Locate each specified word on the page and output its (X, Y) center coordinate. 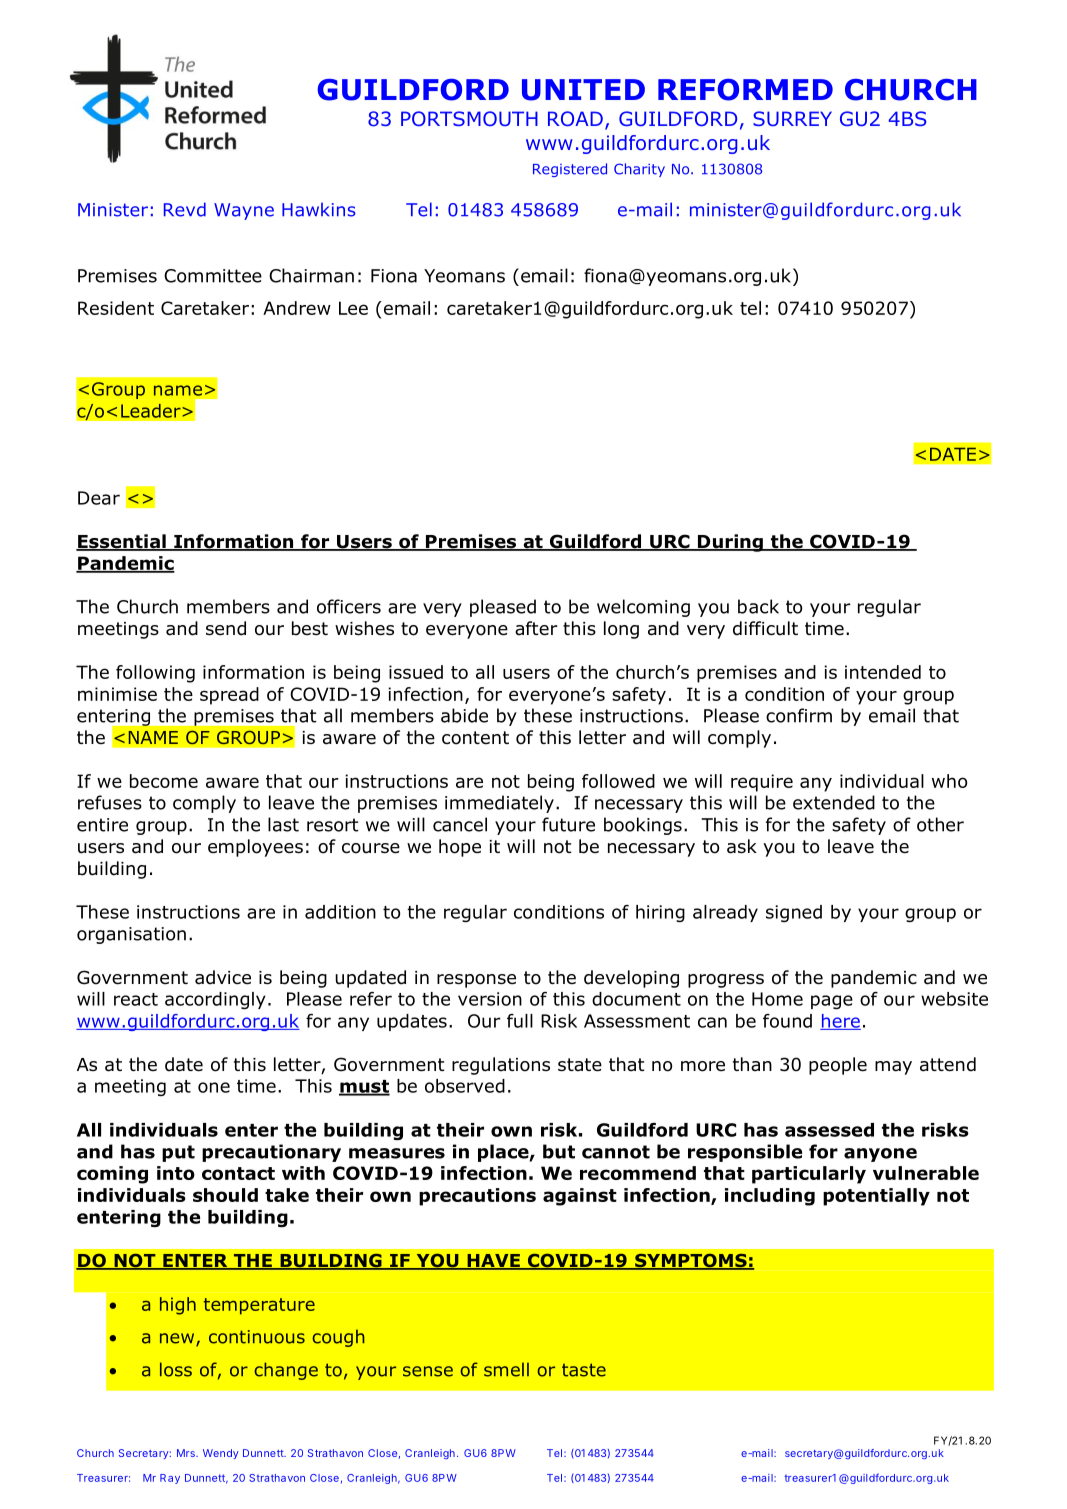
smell (506, 1369)
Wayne (244, 211)
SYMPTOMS (691, 1262)
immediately (499, 804)
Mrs (187, 1453)
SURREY (792, 118)
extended (834, 802)
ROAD (575, 118)
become (164, 781)
